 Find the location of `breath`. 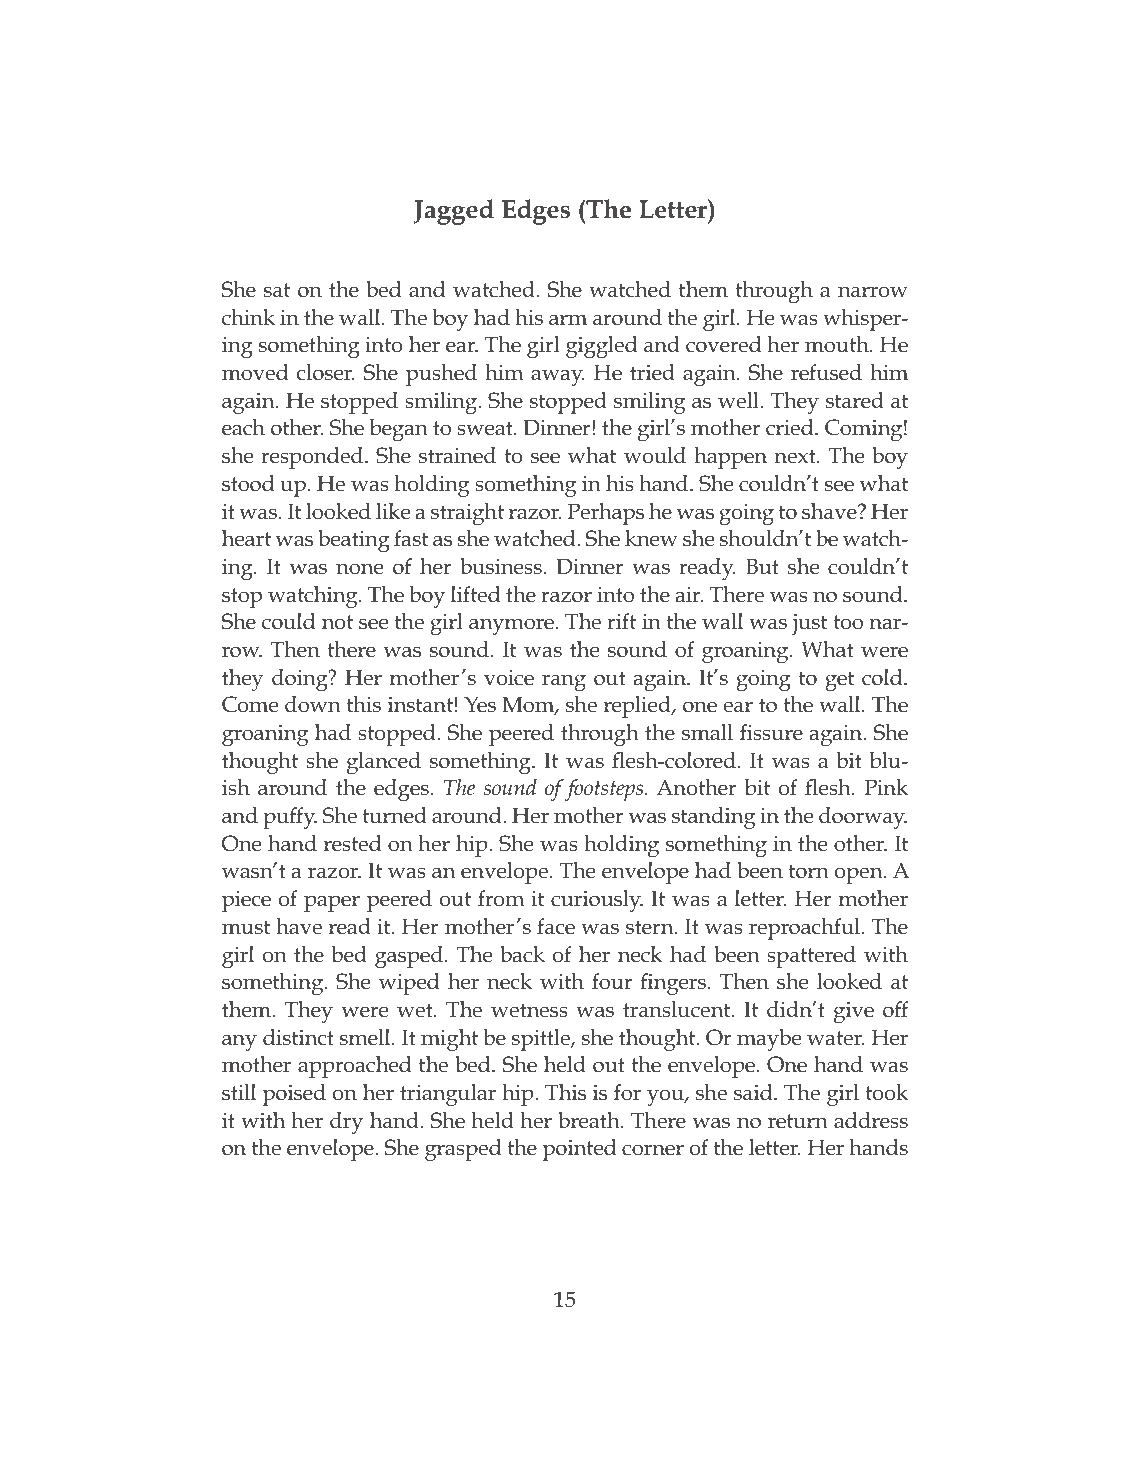

breath is located at coordinates (590, 1120).
